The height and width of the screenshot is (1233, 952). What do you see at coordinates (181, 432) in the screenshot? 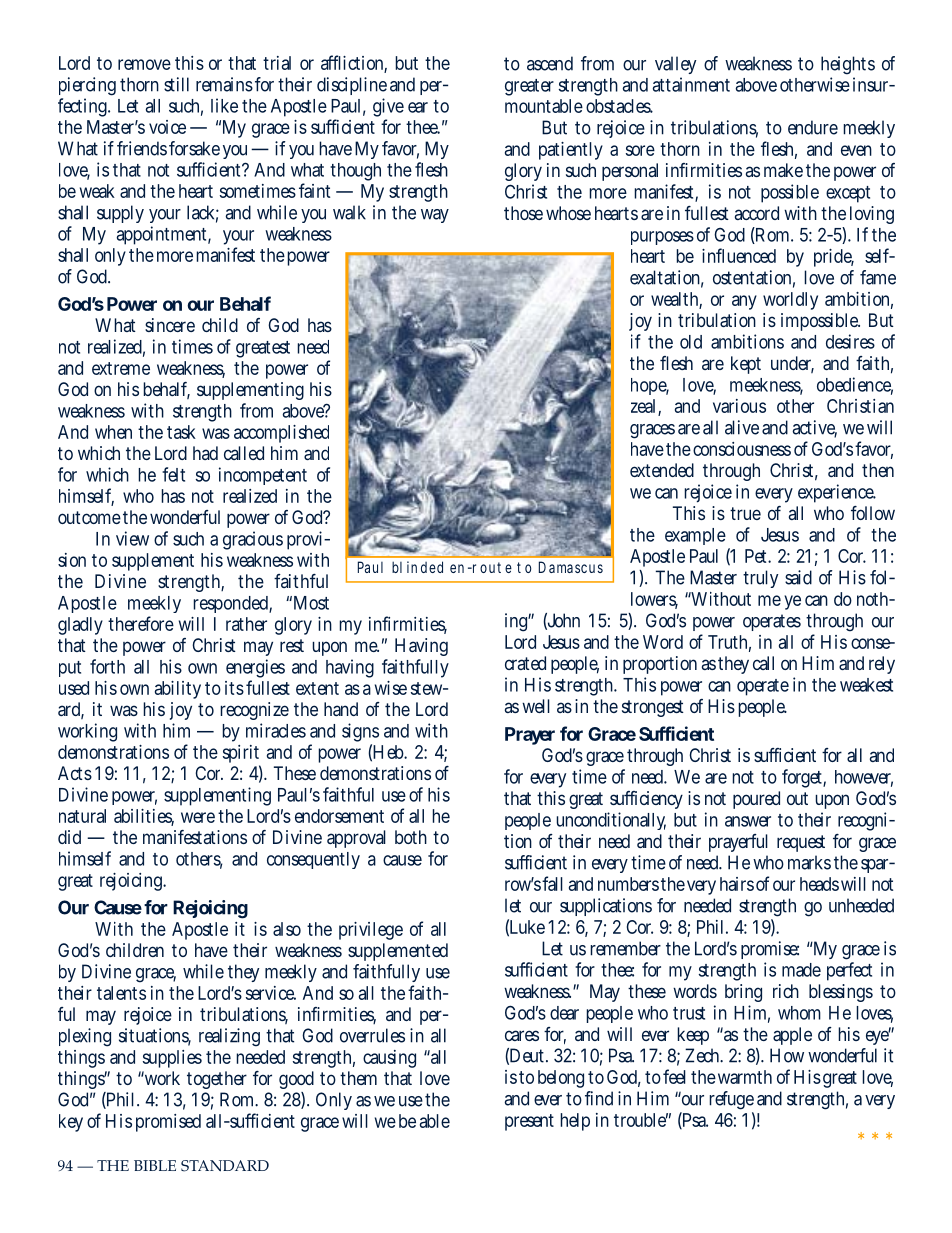
I see `task` at bounding box center [181, 432].
